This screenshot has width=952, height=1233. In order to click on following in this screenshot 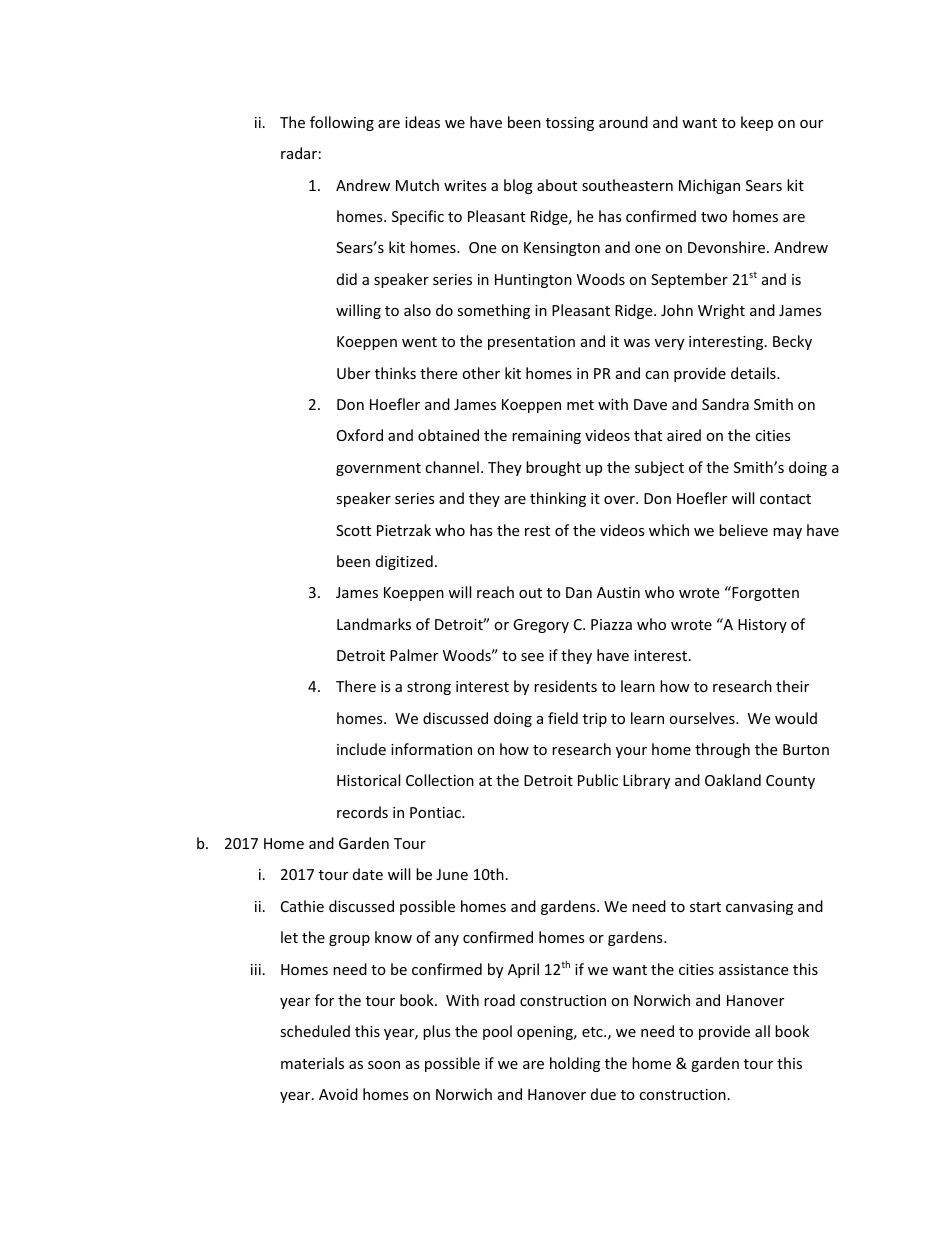, I will do `click(342, 123)`.
